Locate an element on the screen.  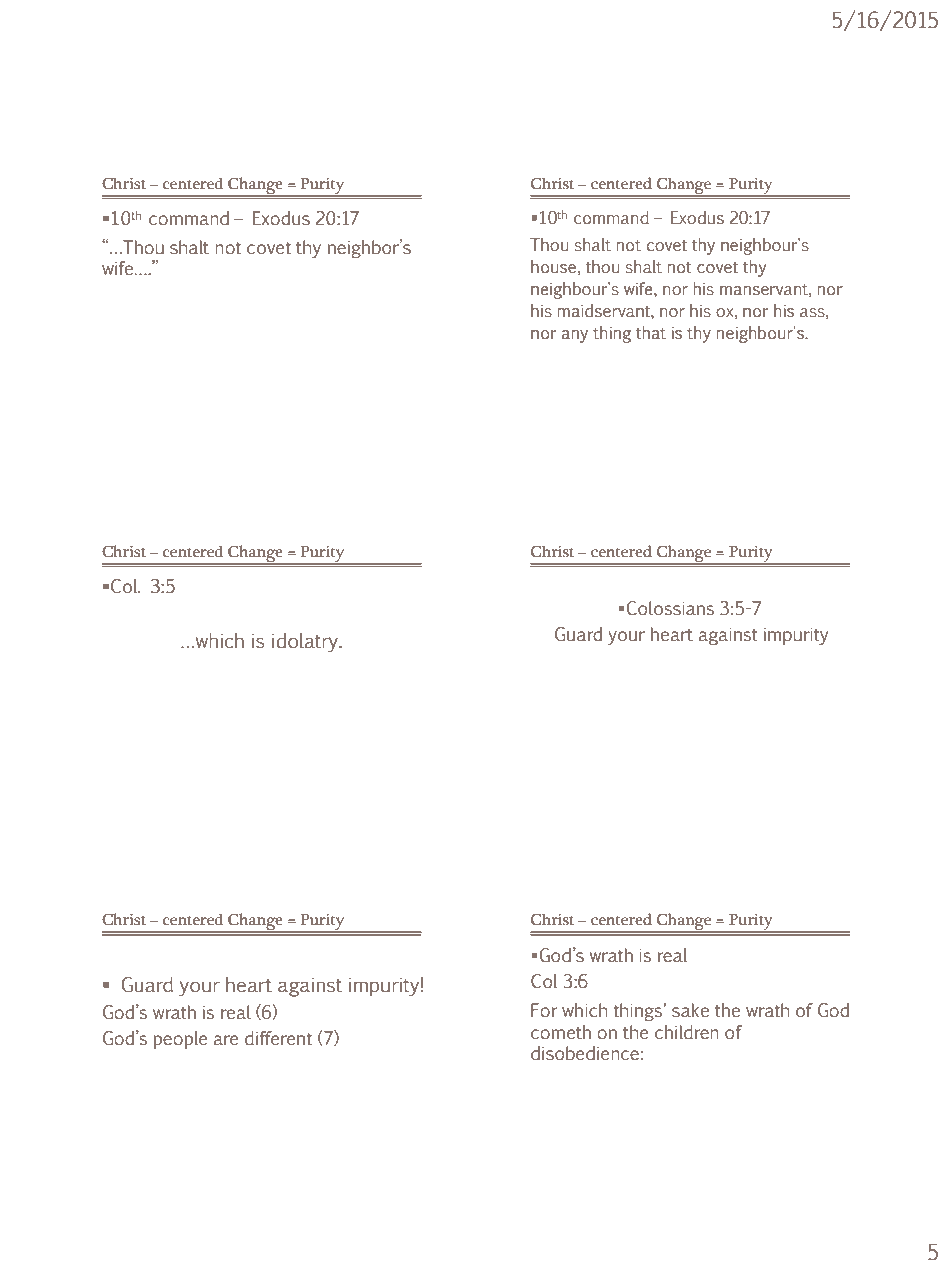
any is located at coordinates (575, 336).
